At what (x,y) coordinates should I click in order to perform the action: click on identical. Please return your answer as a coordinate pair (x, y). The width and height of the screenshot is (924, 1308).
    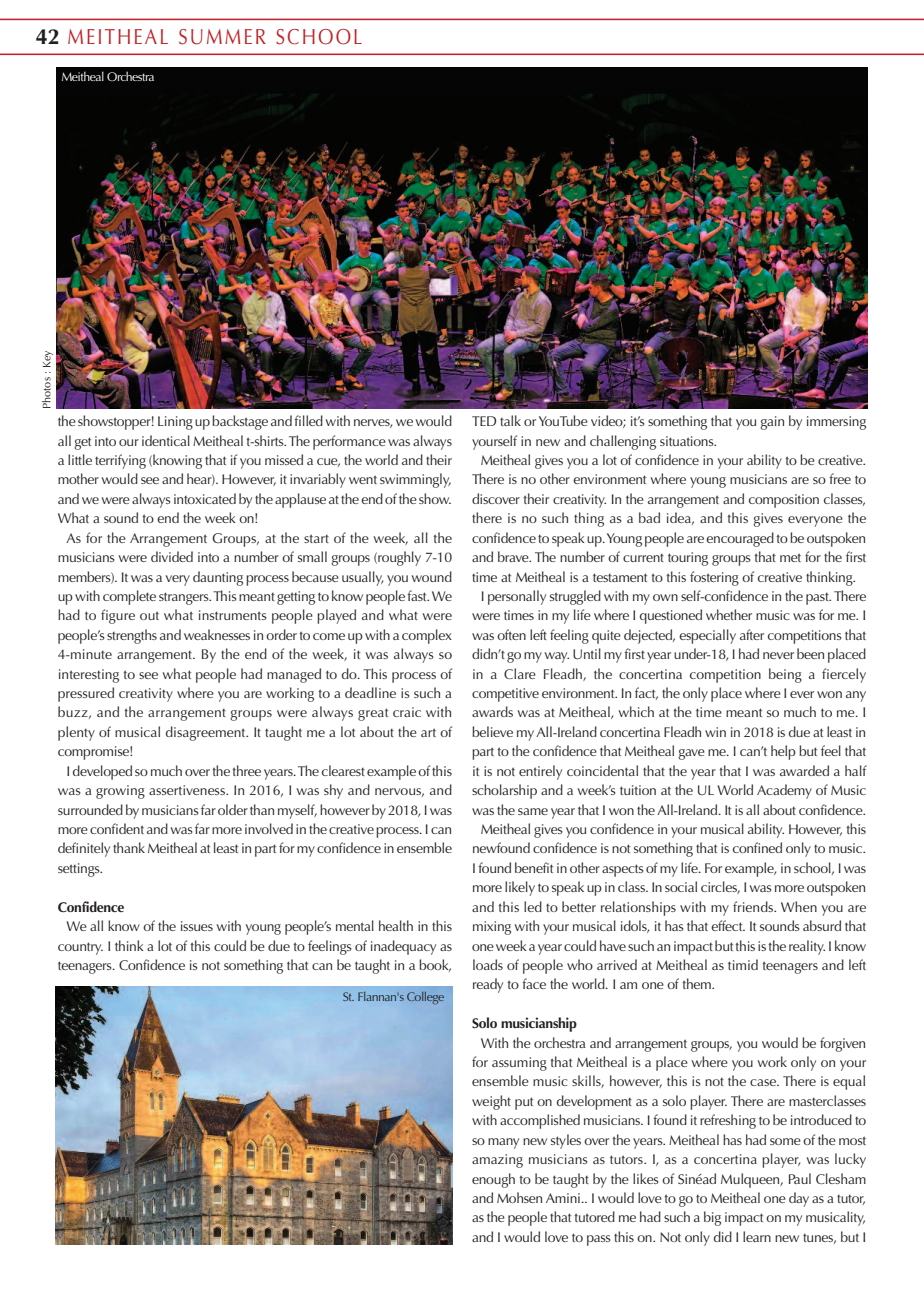
    Looking at the image, I should click on (166, 440).
